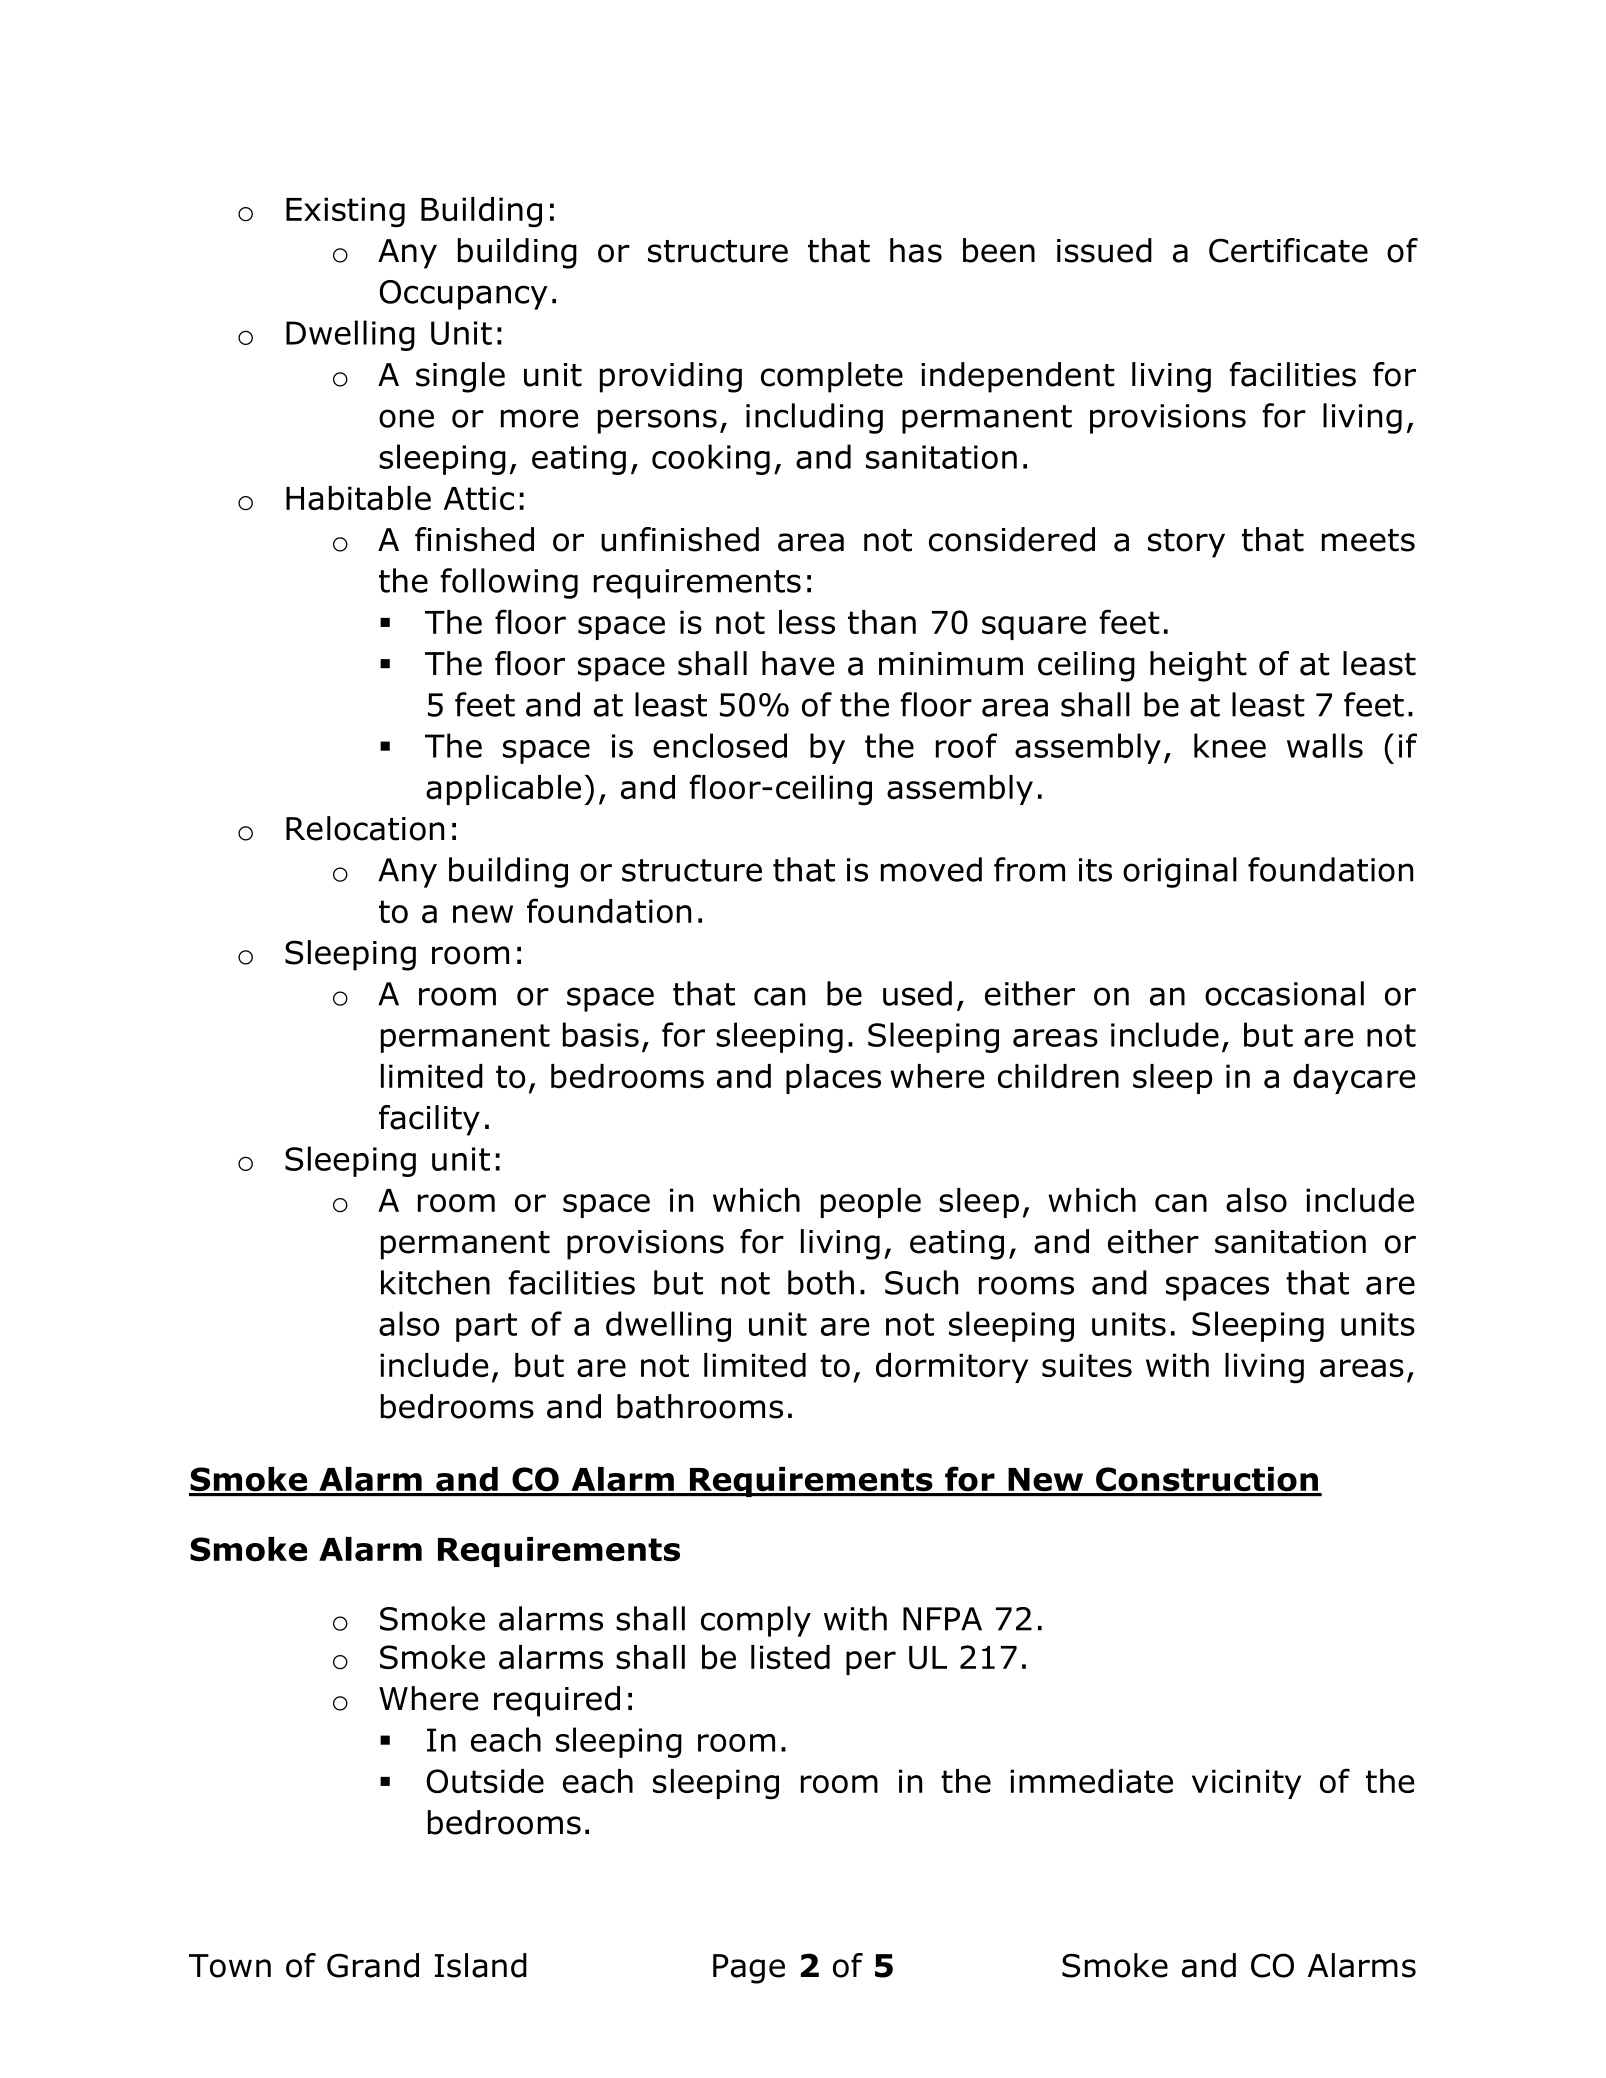  Describe the element at coordinates (916, 250) in the screenshot. I see `has` at that location.
